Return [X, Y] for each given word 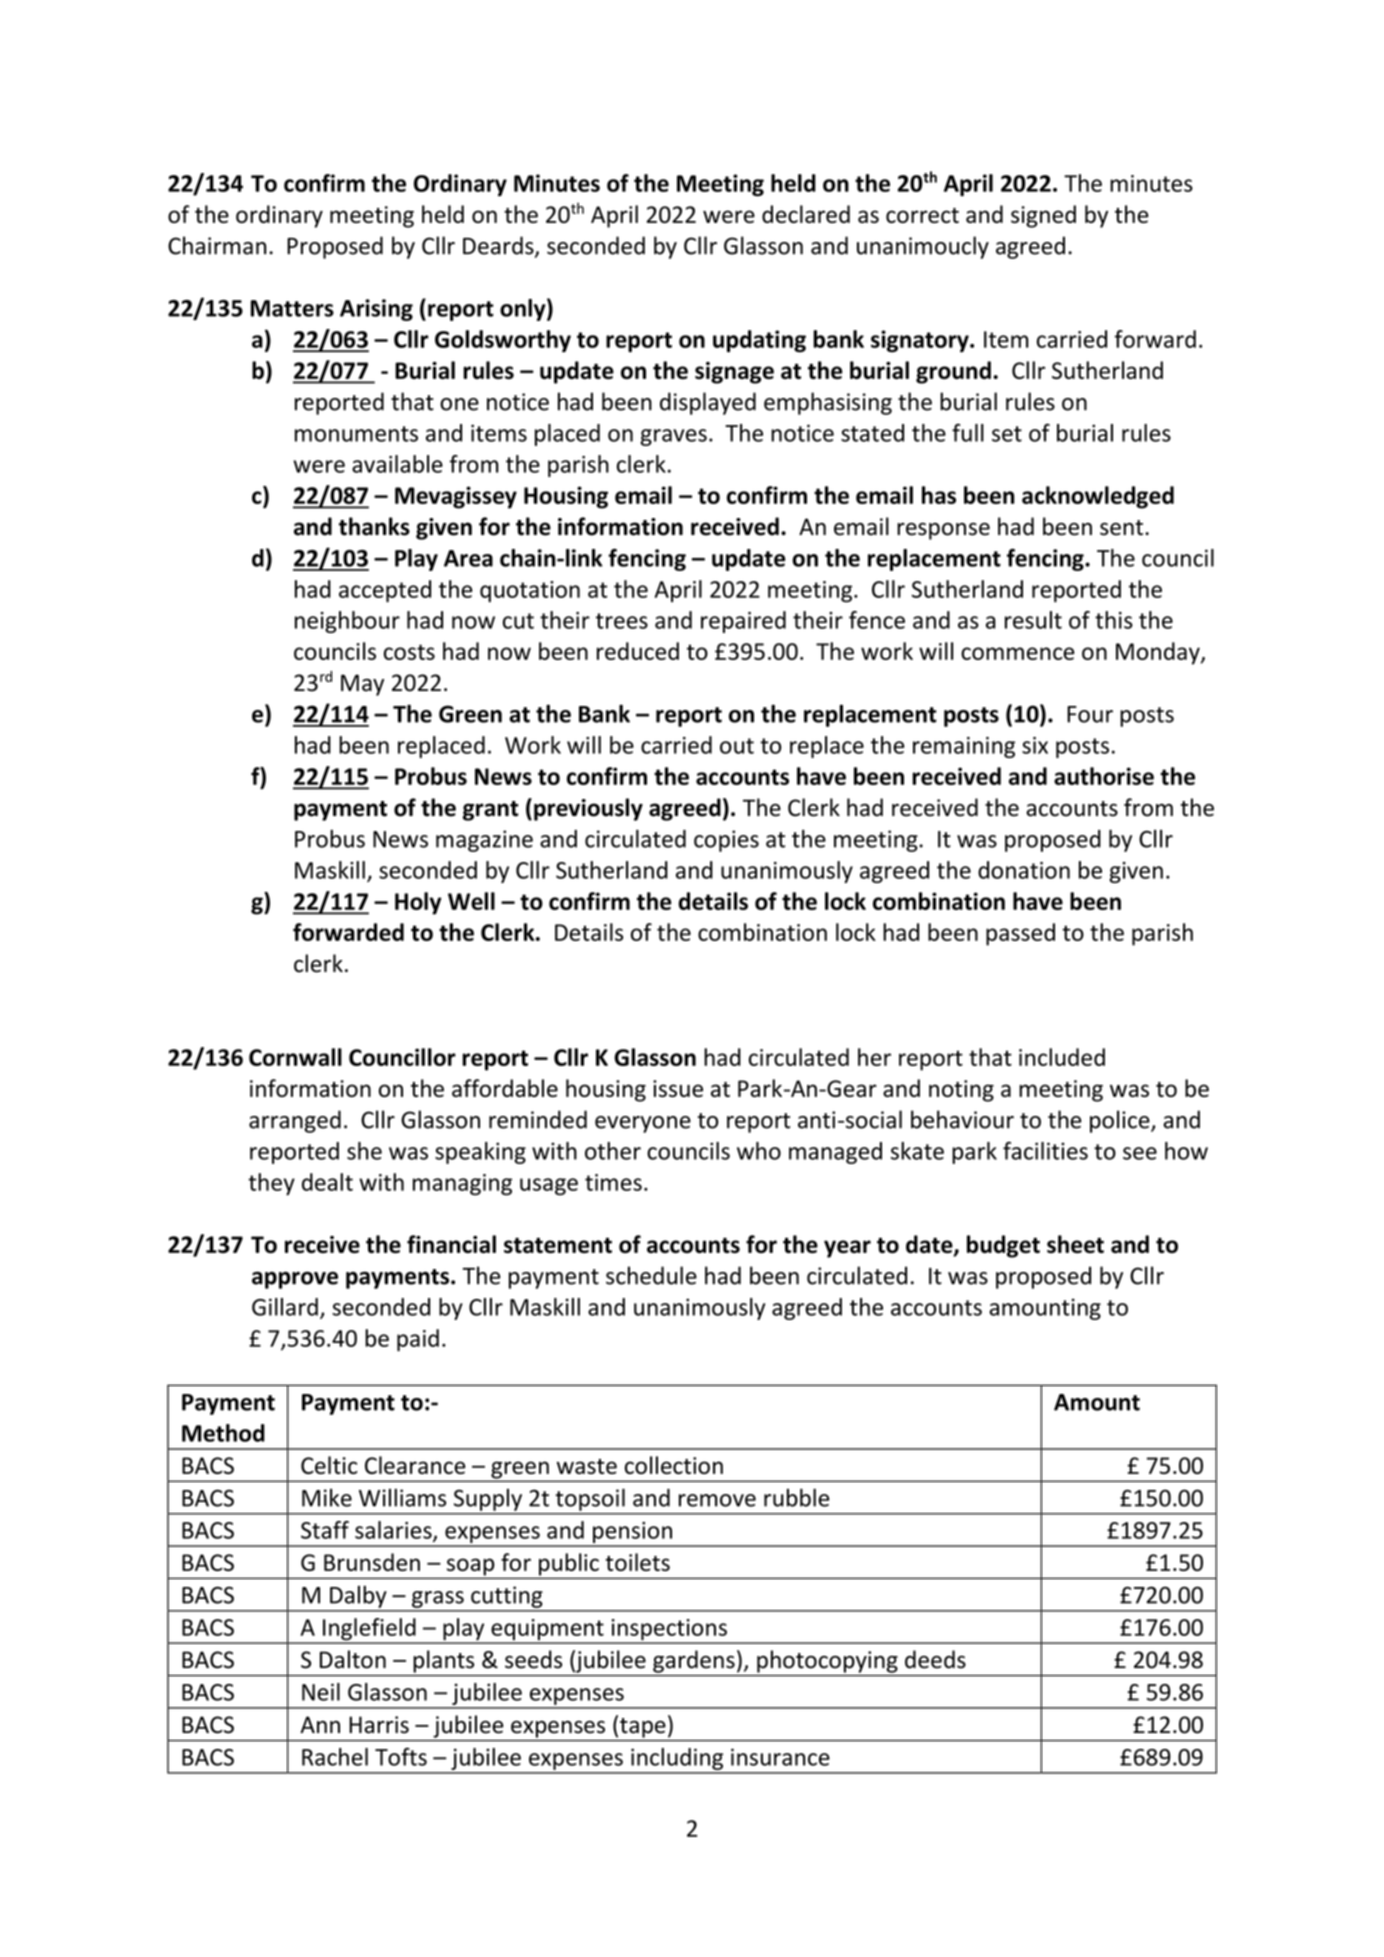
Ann [320, 1724]
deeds [935, 1659]
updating [759, 341]
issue [678, 1088]
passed [1020, 934]
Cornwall [295, 1057]
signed [1043, 216]
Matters [292, 308]
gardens [694, 1661]
